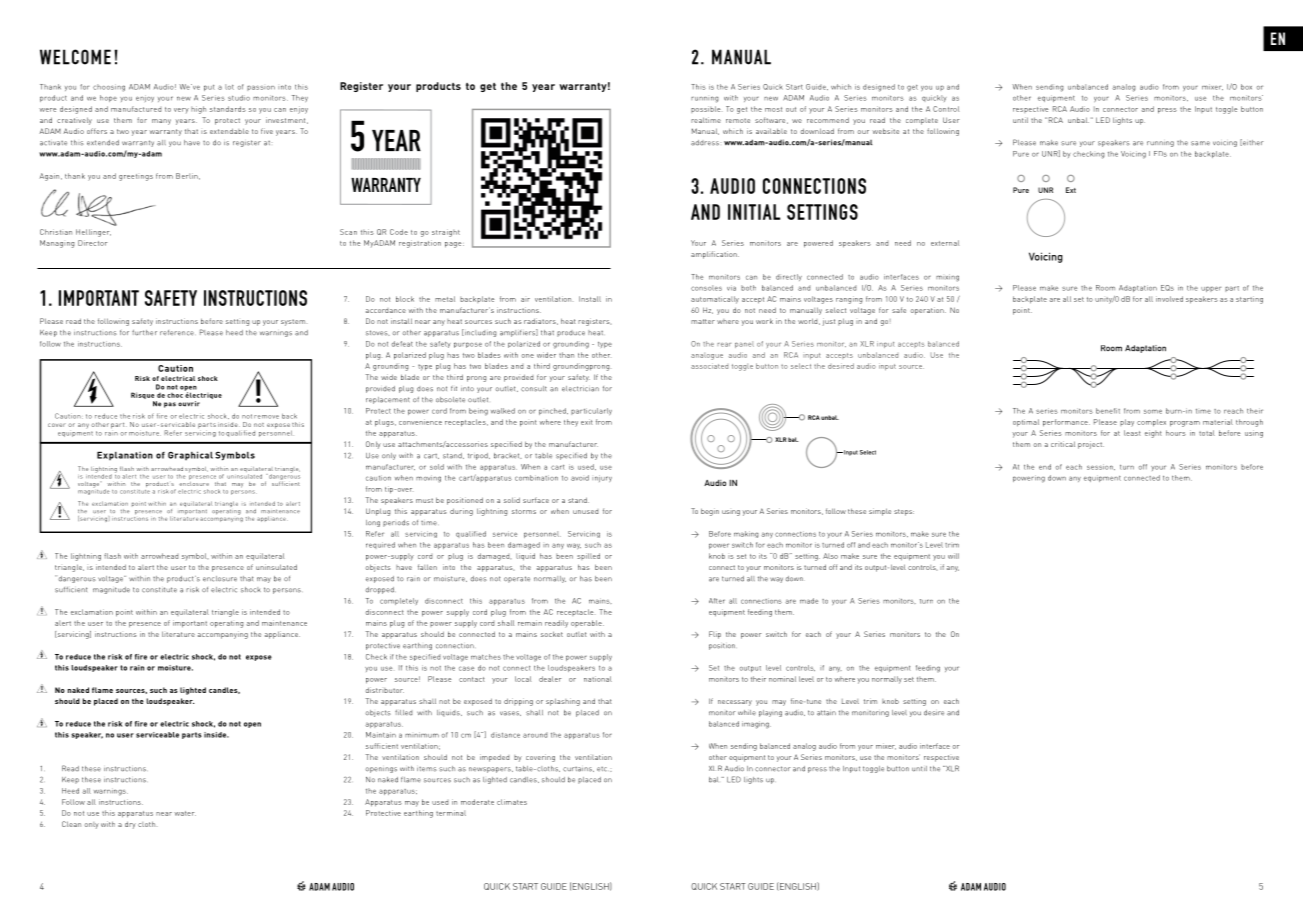 The width and height of the page is (1303, 924). What do you see at coordinates (261, 88) in the page?
I see `passion` at bounding box center [261, 88].
